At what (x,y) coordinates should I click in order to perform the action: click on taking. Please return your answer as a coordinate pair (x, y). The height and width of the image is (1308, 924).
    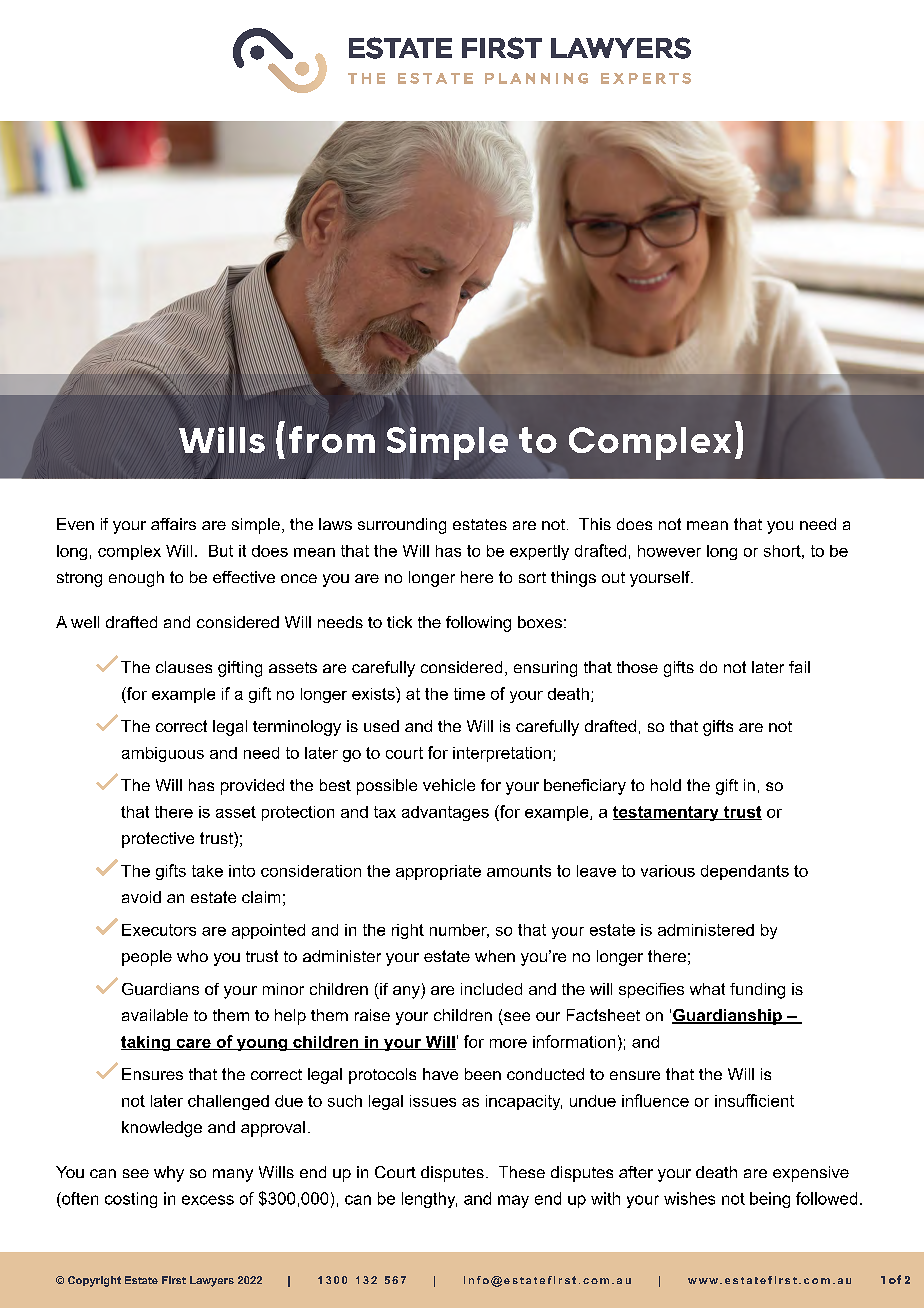
    Looking at the image, I should click on (147, 1043).
